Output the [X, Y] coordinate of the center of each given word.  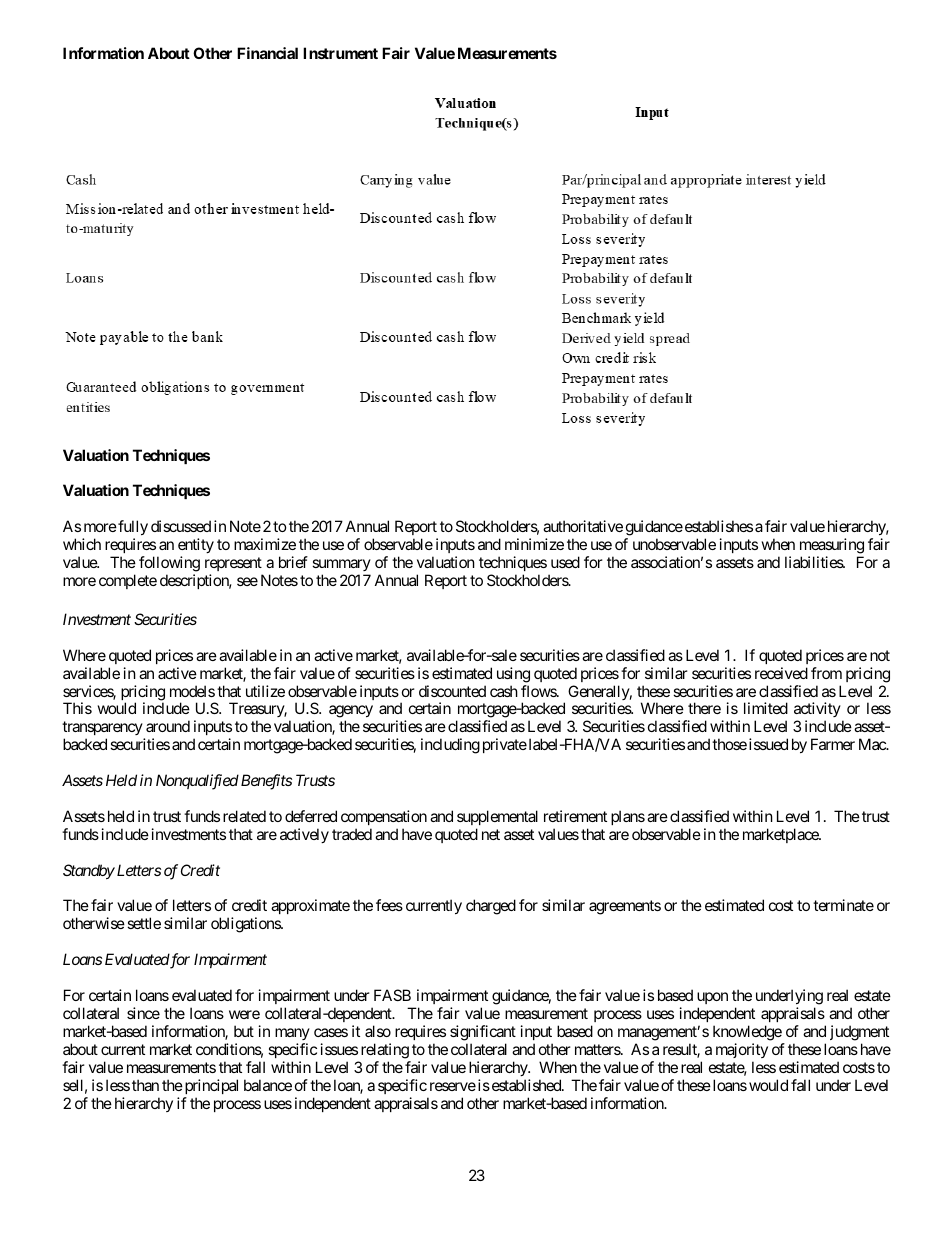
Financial [267, 53]
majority [742, 1050]
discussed [181, 526]
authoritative [583, 526]
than [145, 1085]
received [781, 673]
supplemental [497, 817]
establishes [717, 526]
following [169, 564]
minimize [534, 544]
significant [483, 1033]
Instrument [340, 53]
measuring [832, 546]
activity [817, 711]
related [244, 816]
